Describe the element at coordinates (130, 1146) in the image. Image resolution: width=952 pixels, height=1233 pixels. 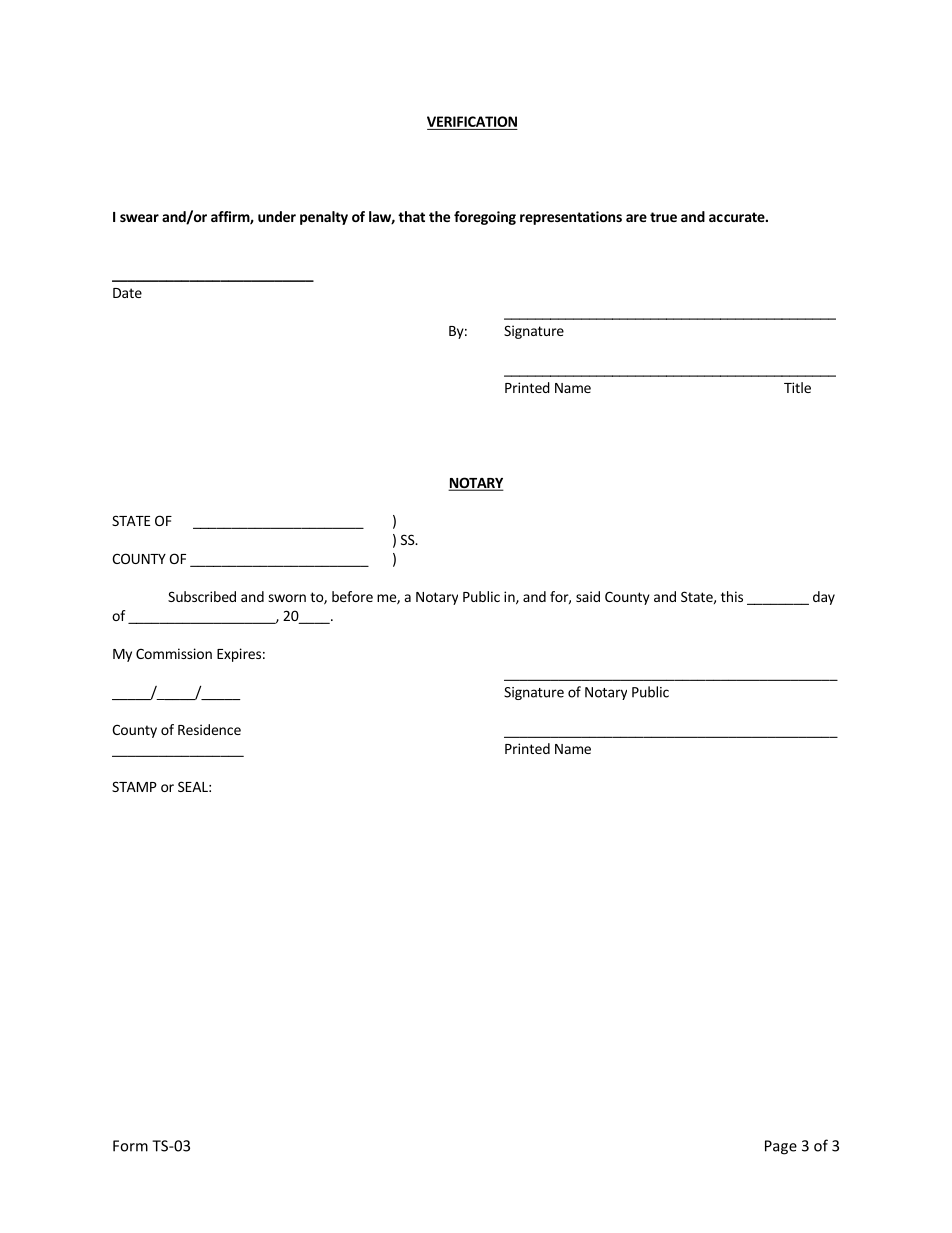
I see `Form` at that location.
